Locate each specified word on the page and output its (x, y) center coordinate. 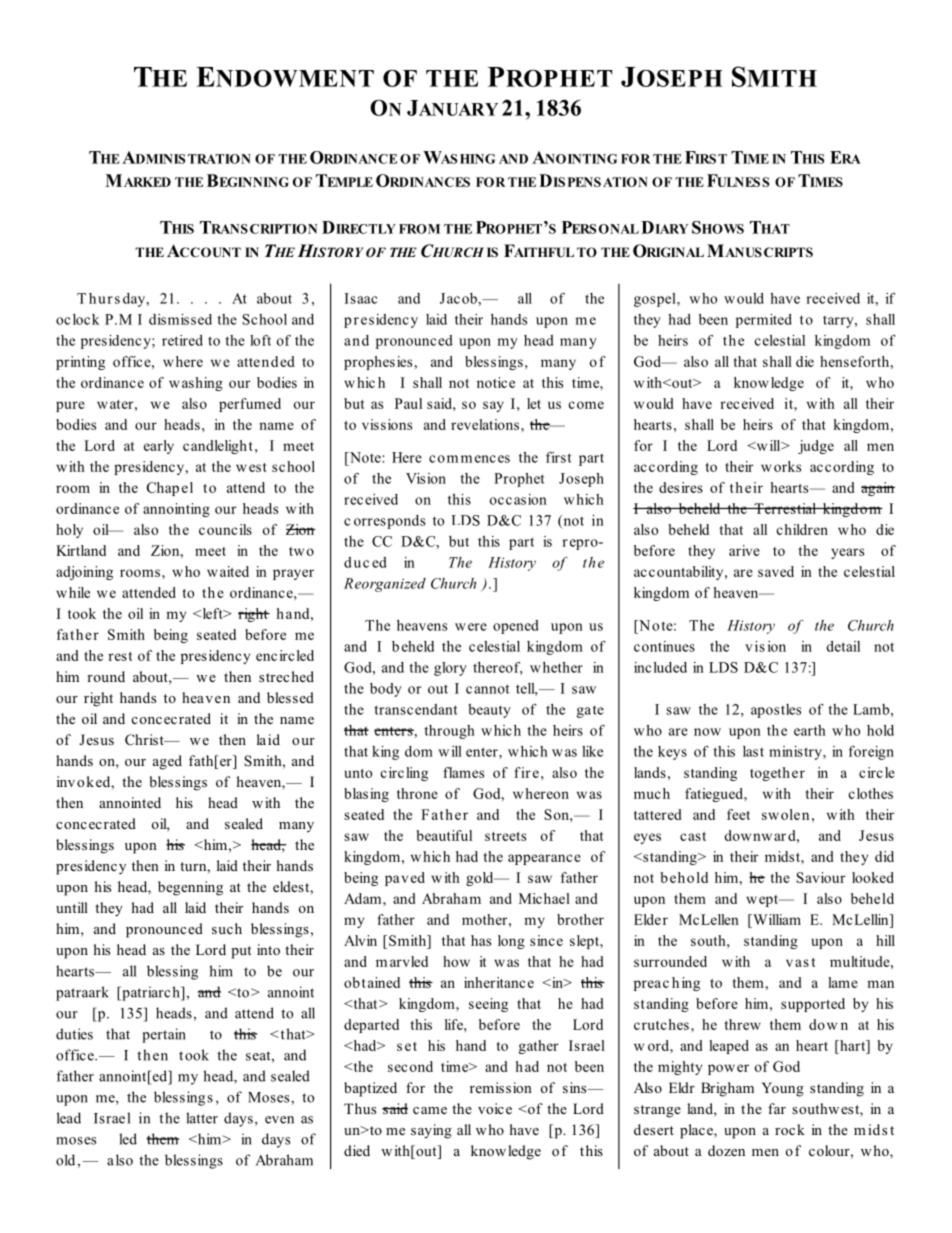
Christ (145, 740)
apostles (776, 711)
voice (495, 1108)
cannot (488, 689)
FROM (419, 229)
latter (202, 1118)
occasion (518, 499)
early (159, 447)
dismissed (180, 319)
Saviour (821, 877)
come (586, 405)
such (227, 928)
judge (816, 447)
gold (481, 879)
